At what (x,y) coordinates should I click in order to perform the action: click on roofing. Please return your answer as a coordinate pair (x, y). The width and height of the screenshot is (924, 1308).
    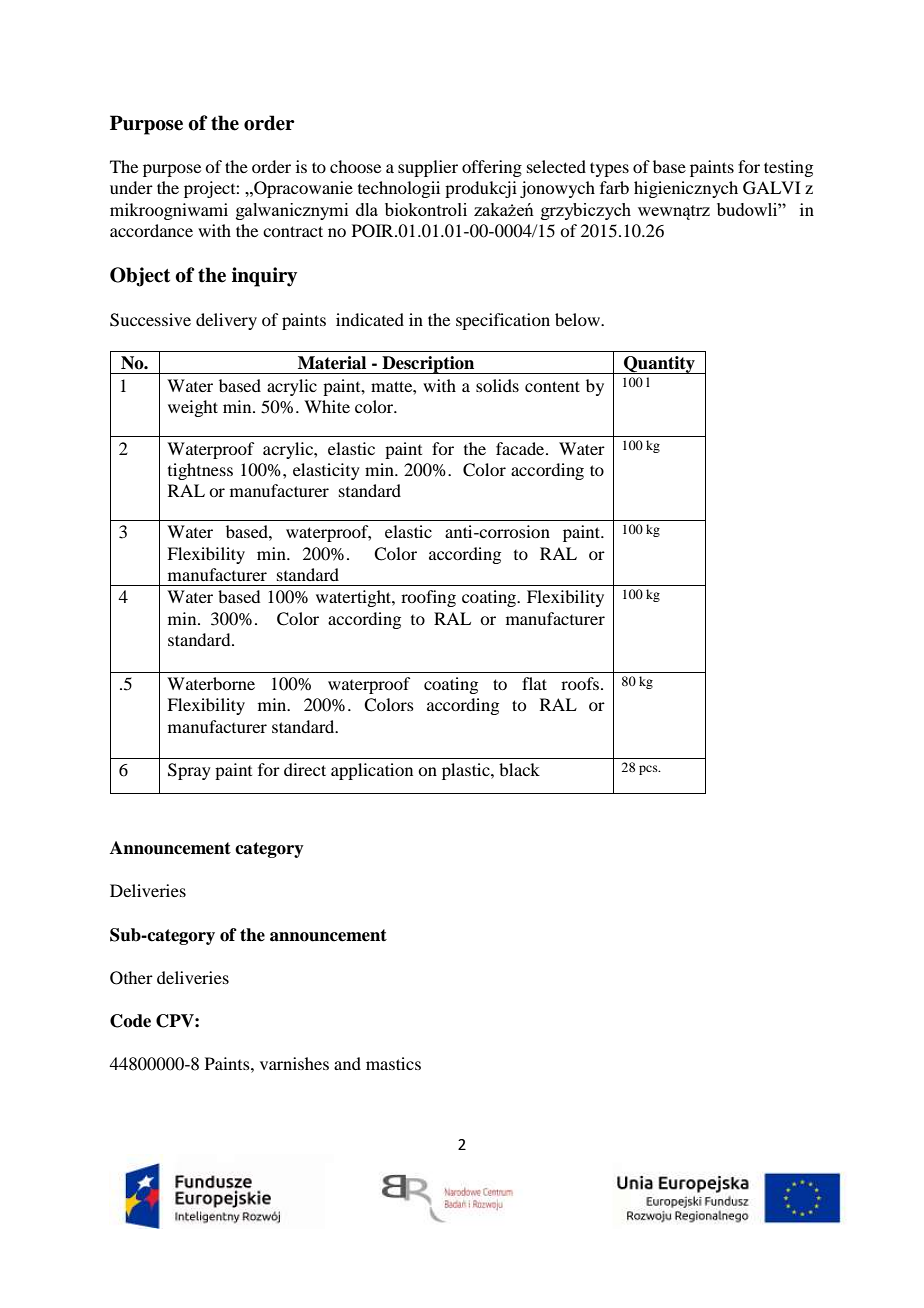
    Looking at the image, I should click on (428, 598).
